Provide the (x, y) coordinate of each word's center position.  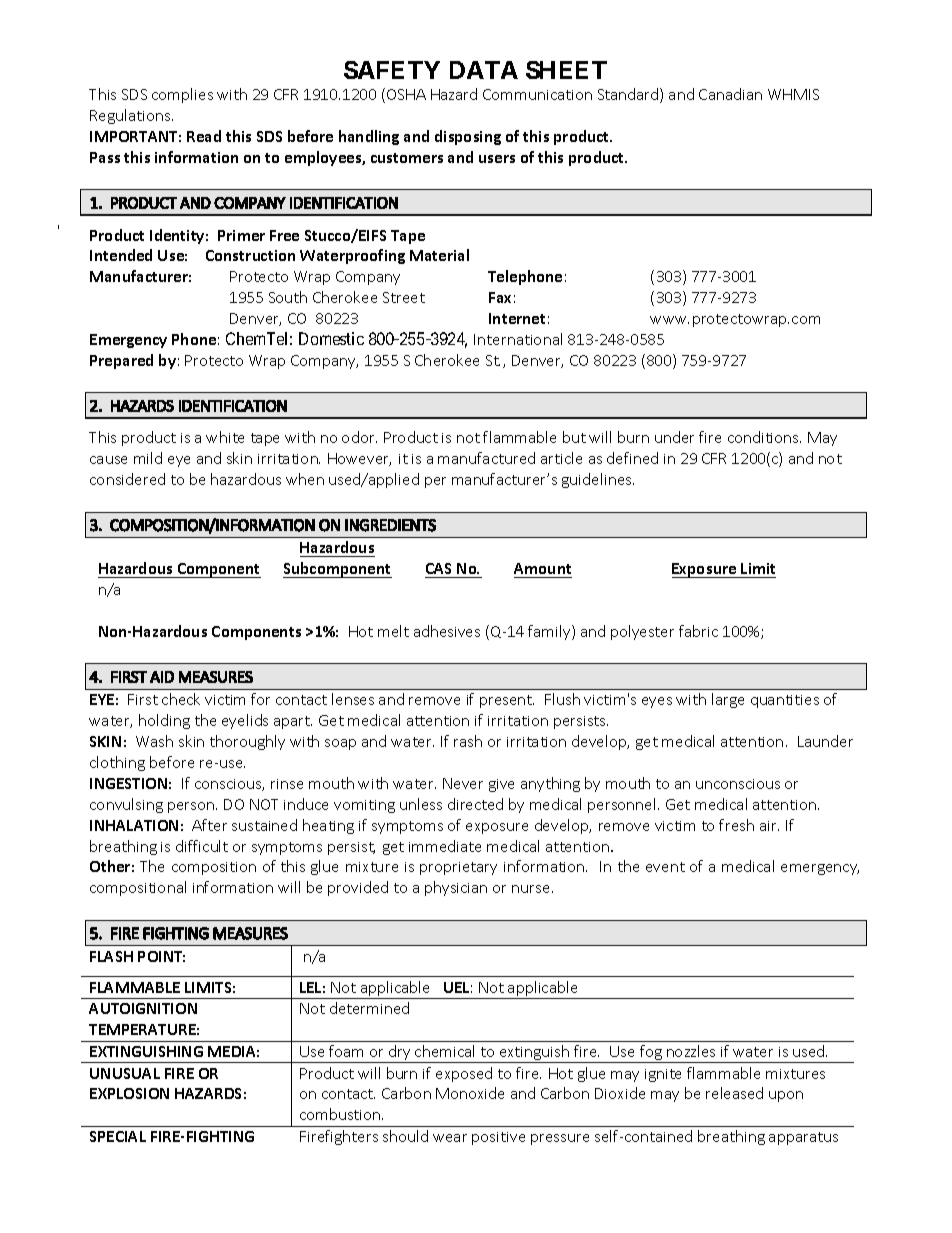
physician (456, 888)
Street (404, 297)
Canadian (730, 94)
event (665, 867)
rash (468, 741)
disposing (468, 137)
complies (182, 95)
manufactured (486, 458)
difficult (202, 846)
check (181, 699)
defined (632, 458)
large (728, 700)
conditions (764, 437)
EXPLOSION (129, 1093)
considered (127, 479)
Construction (250, 255)
